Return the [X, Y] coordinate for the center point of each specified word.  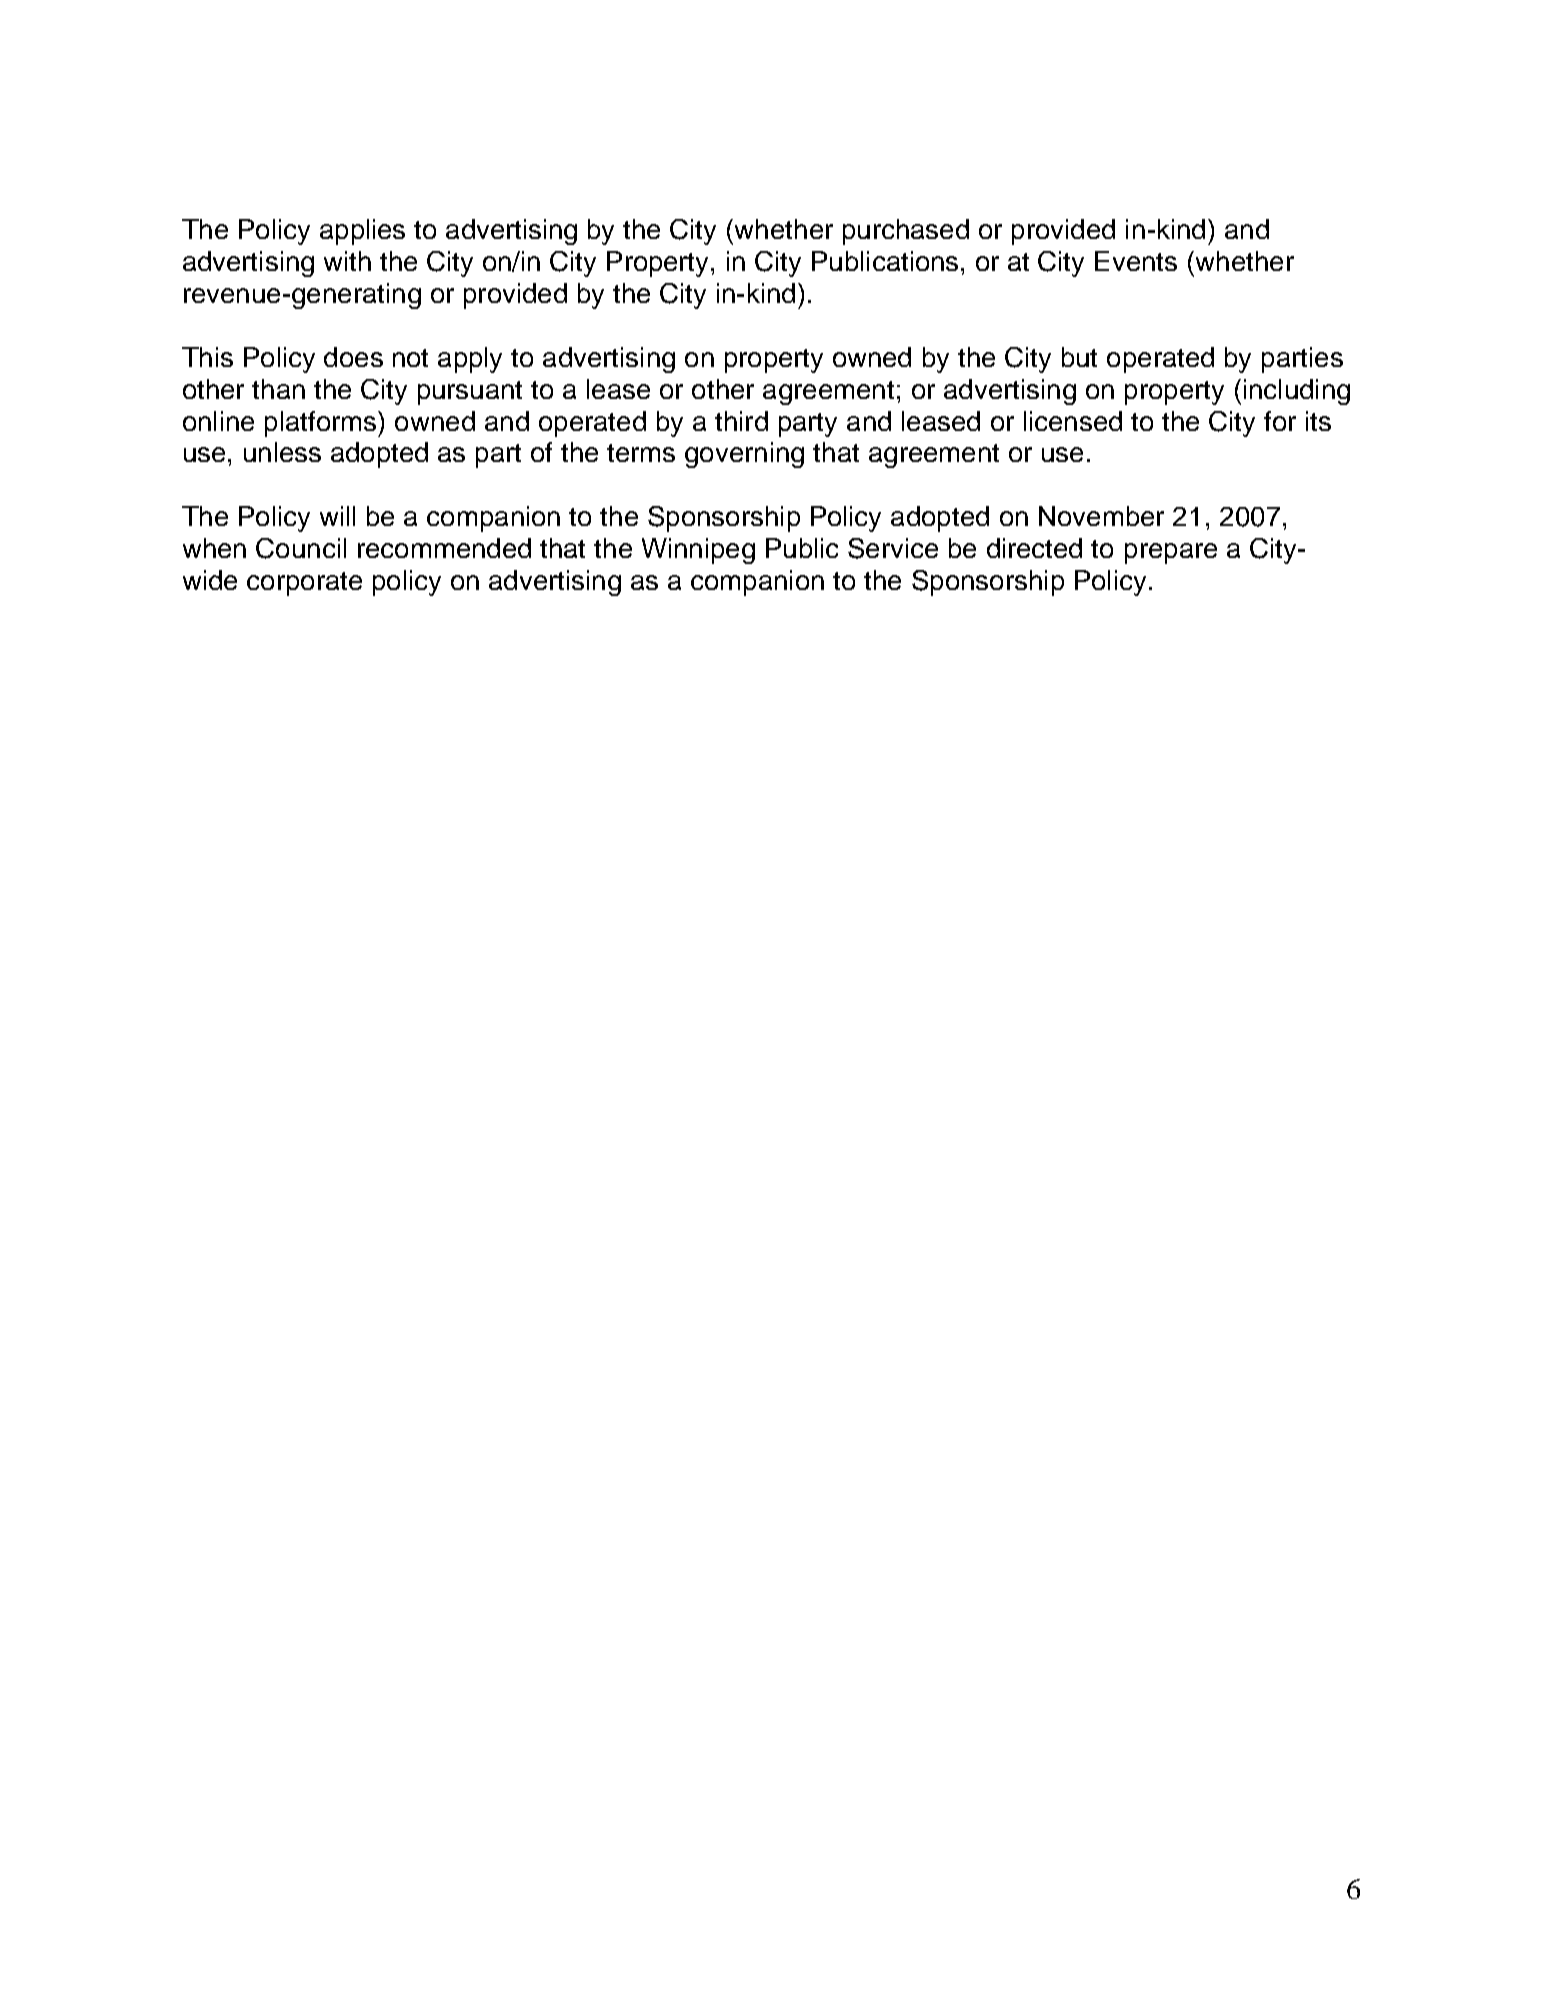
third [741, 421]
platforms [322, 424]
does [353, 357]
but [1079, 357]
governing [744, 455]
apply [470, 360]
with [347, 261]
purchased [906, 232]
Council [301, 548]
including [1297, 392]
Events [1136, 261]
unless [282, 452]
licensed [1073, 421]
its [1318, 421]
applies [362, 232]
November [1101, 516]
